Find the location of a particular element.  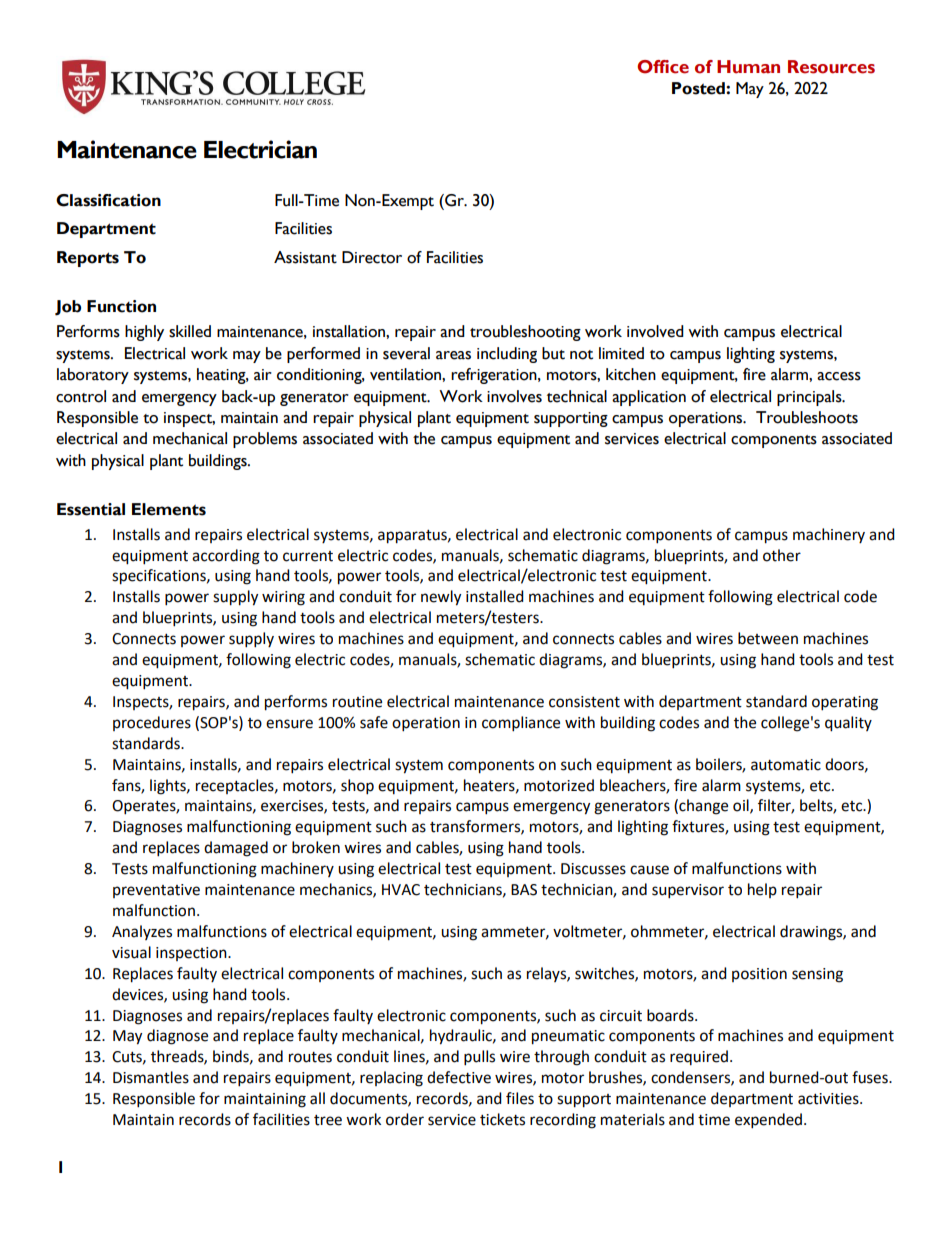

involves is located at coordinates (514, 396).
